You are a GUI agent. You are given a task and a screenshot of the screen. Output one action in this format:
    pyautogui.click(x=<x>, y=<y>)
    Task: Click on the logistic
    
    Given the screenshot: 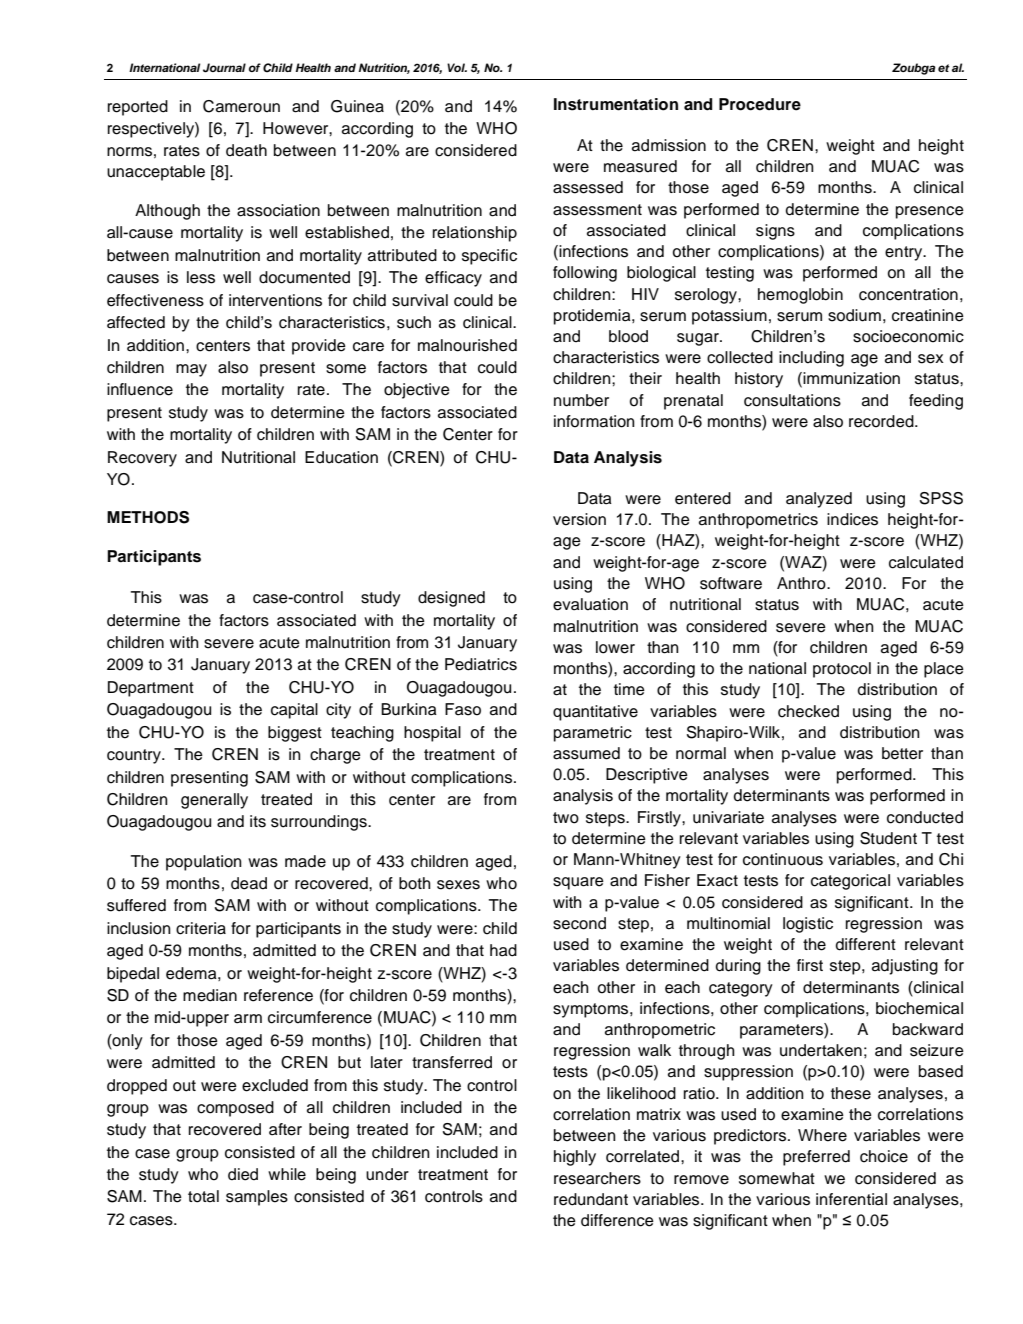 What is the action you would take?
    pyautogui.click(x=808, y=925)
